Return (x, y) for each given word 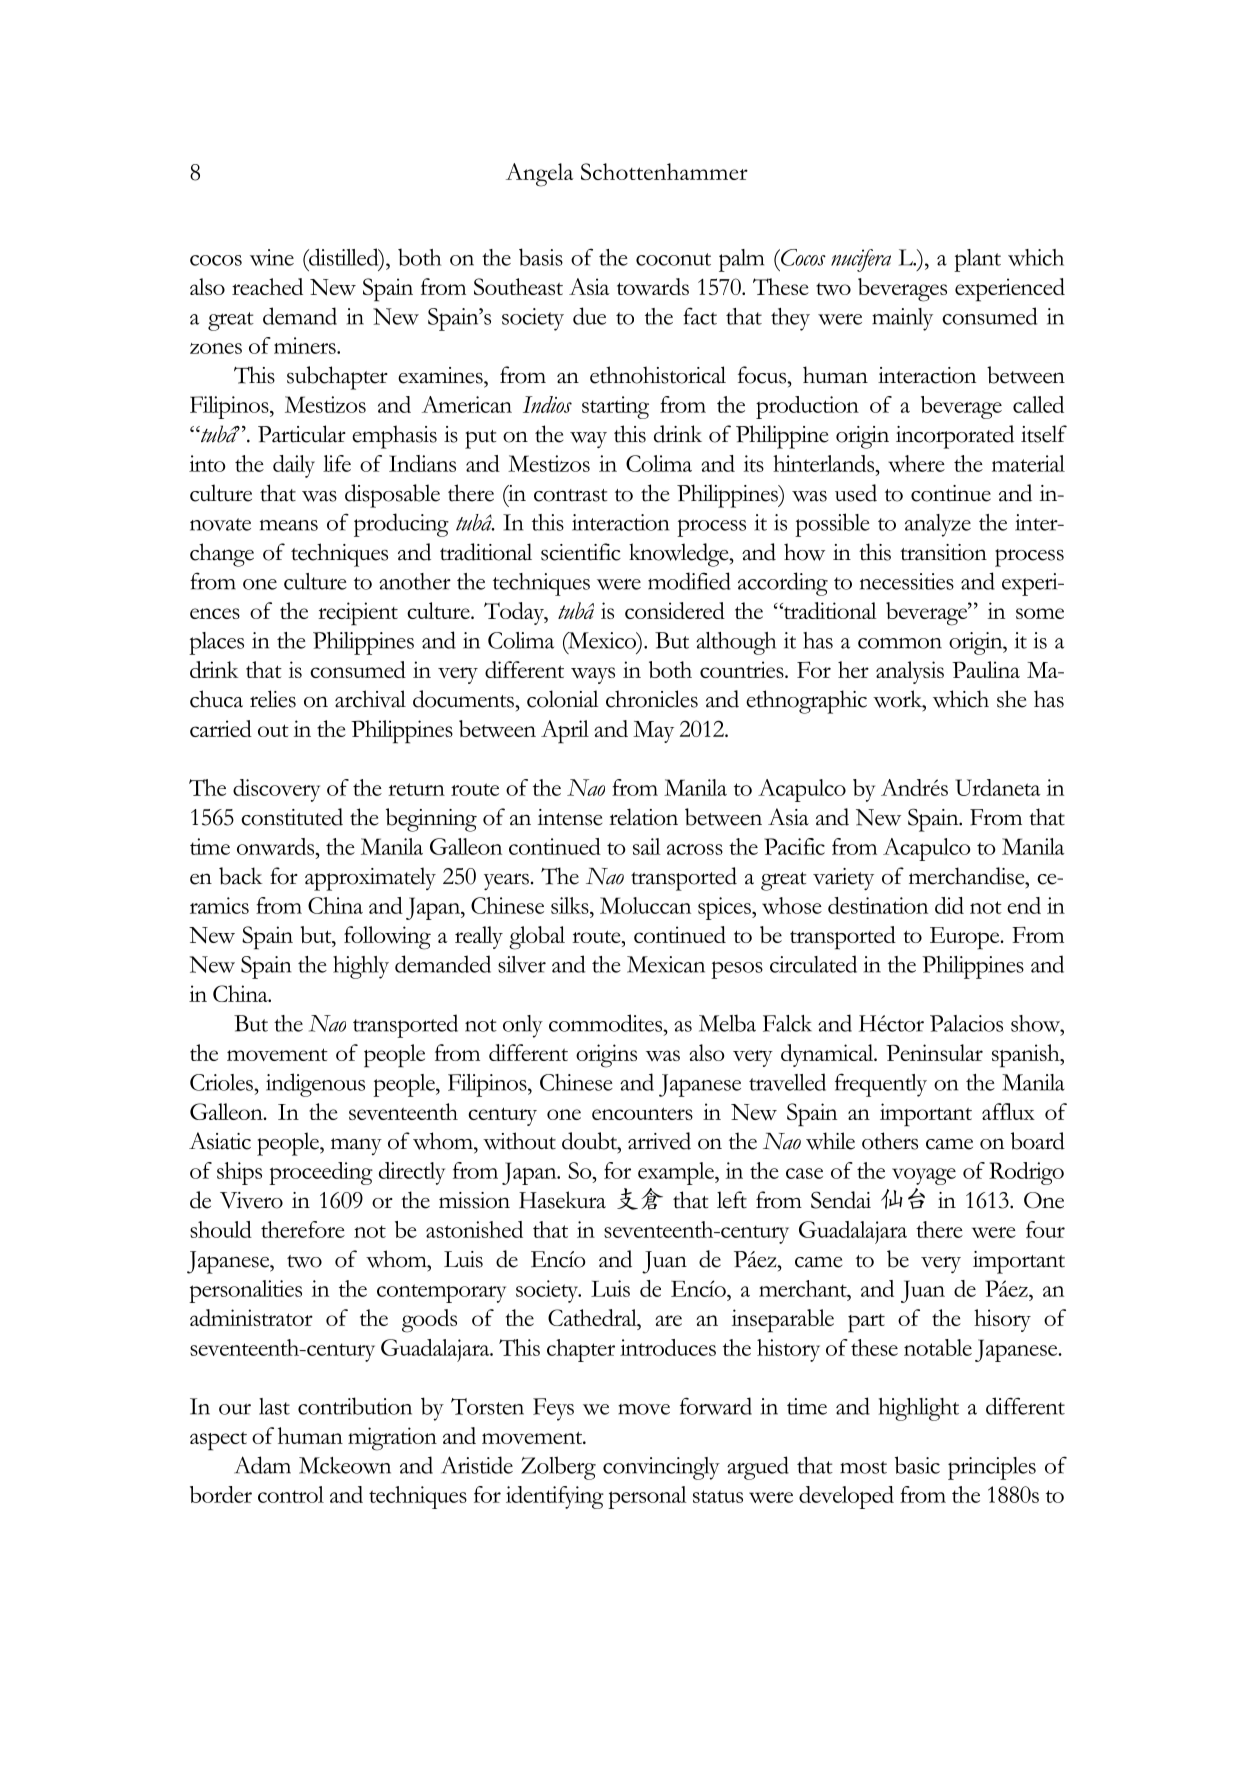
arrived (659, 1141)
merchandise (968, 876)
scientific (581, 552)
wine (272, 257)
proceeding (321, 1173)
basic (917, 1465)
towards (653, 286)
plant (977, 260)
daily (294, 466)
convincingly (661, 1468)
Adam (262, 1465)
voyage (924, 1176)
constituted (292, 817)
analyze (938, 525)
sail (647, 846)
